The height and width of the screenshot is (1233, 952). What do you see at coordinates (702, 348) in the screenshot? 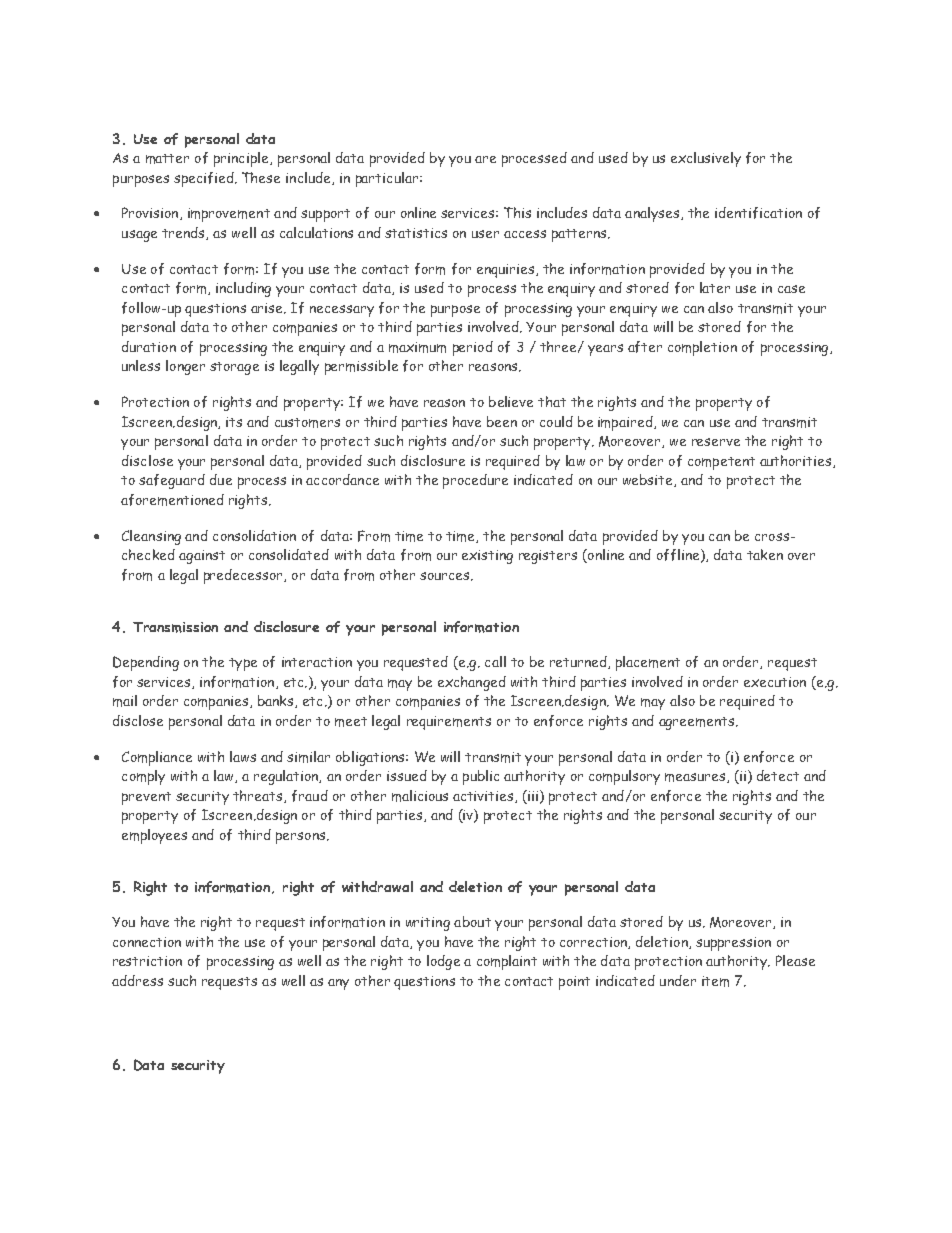
I see `completion` at bounding box center [702, 348].
